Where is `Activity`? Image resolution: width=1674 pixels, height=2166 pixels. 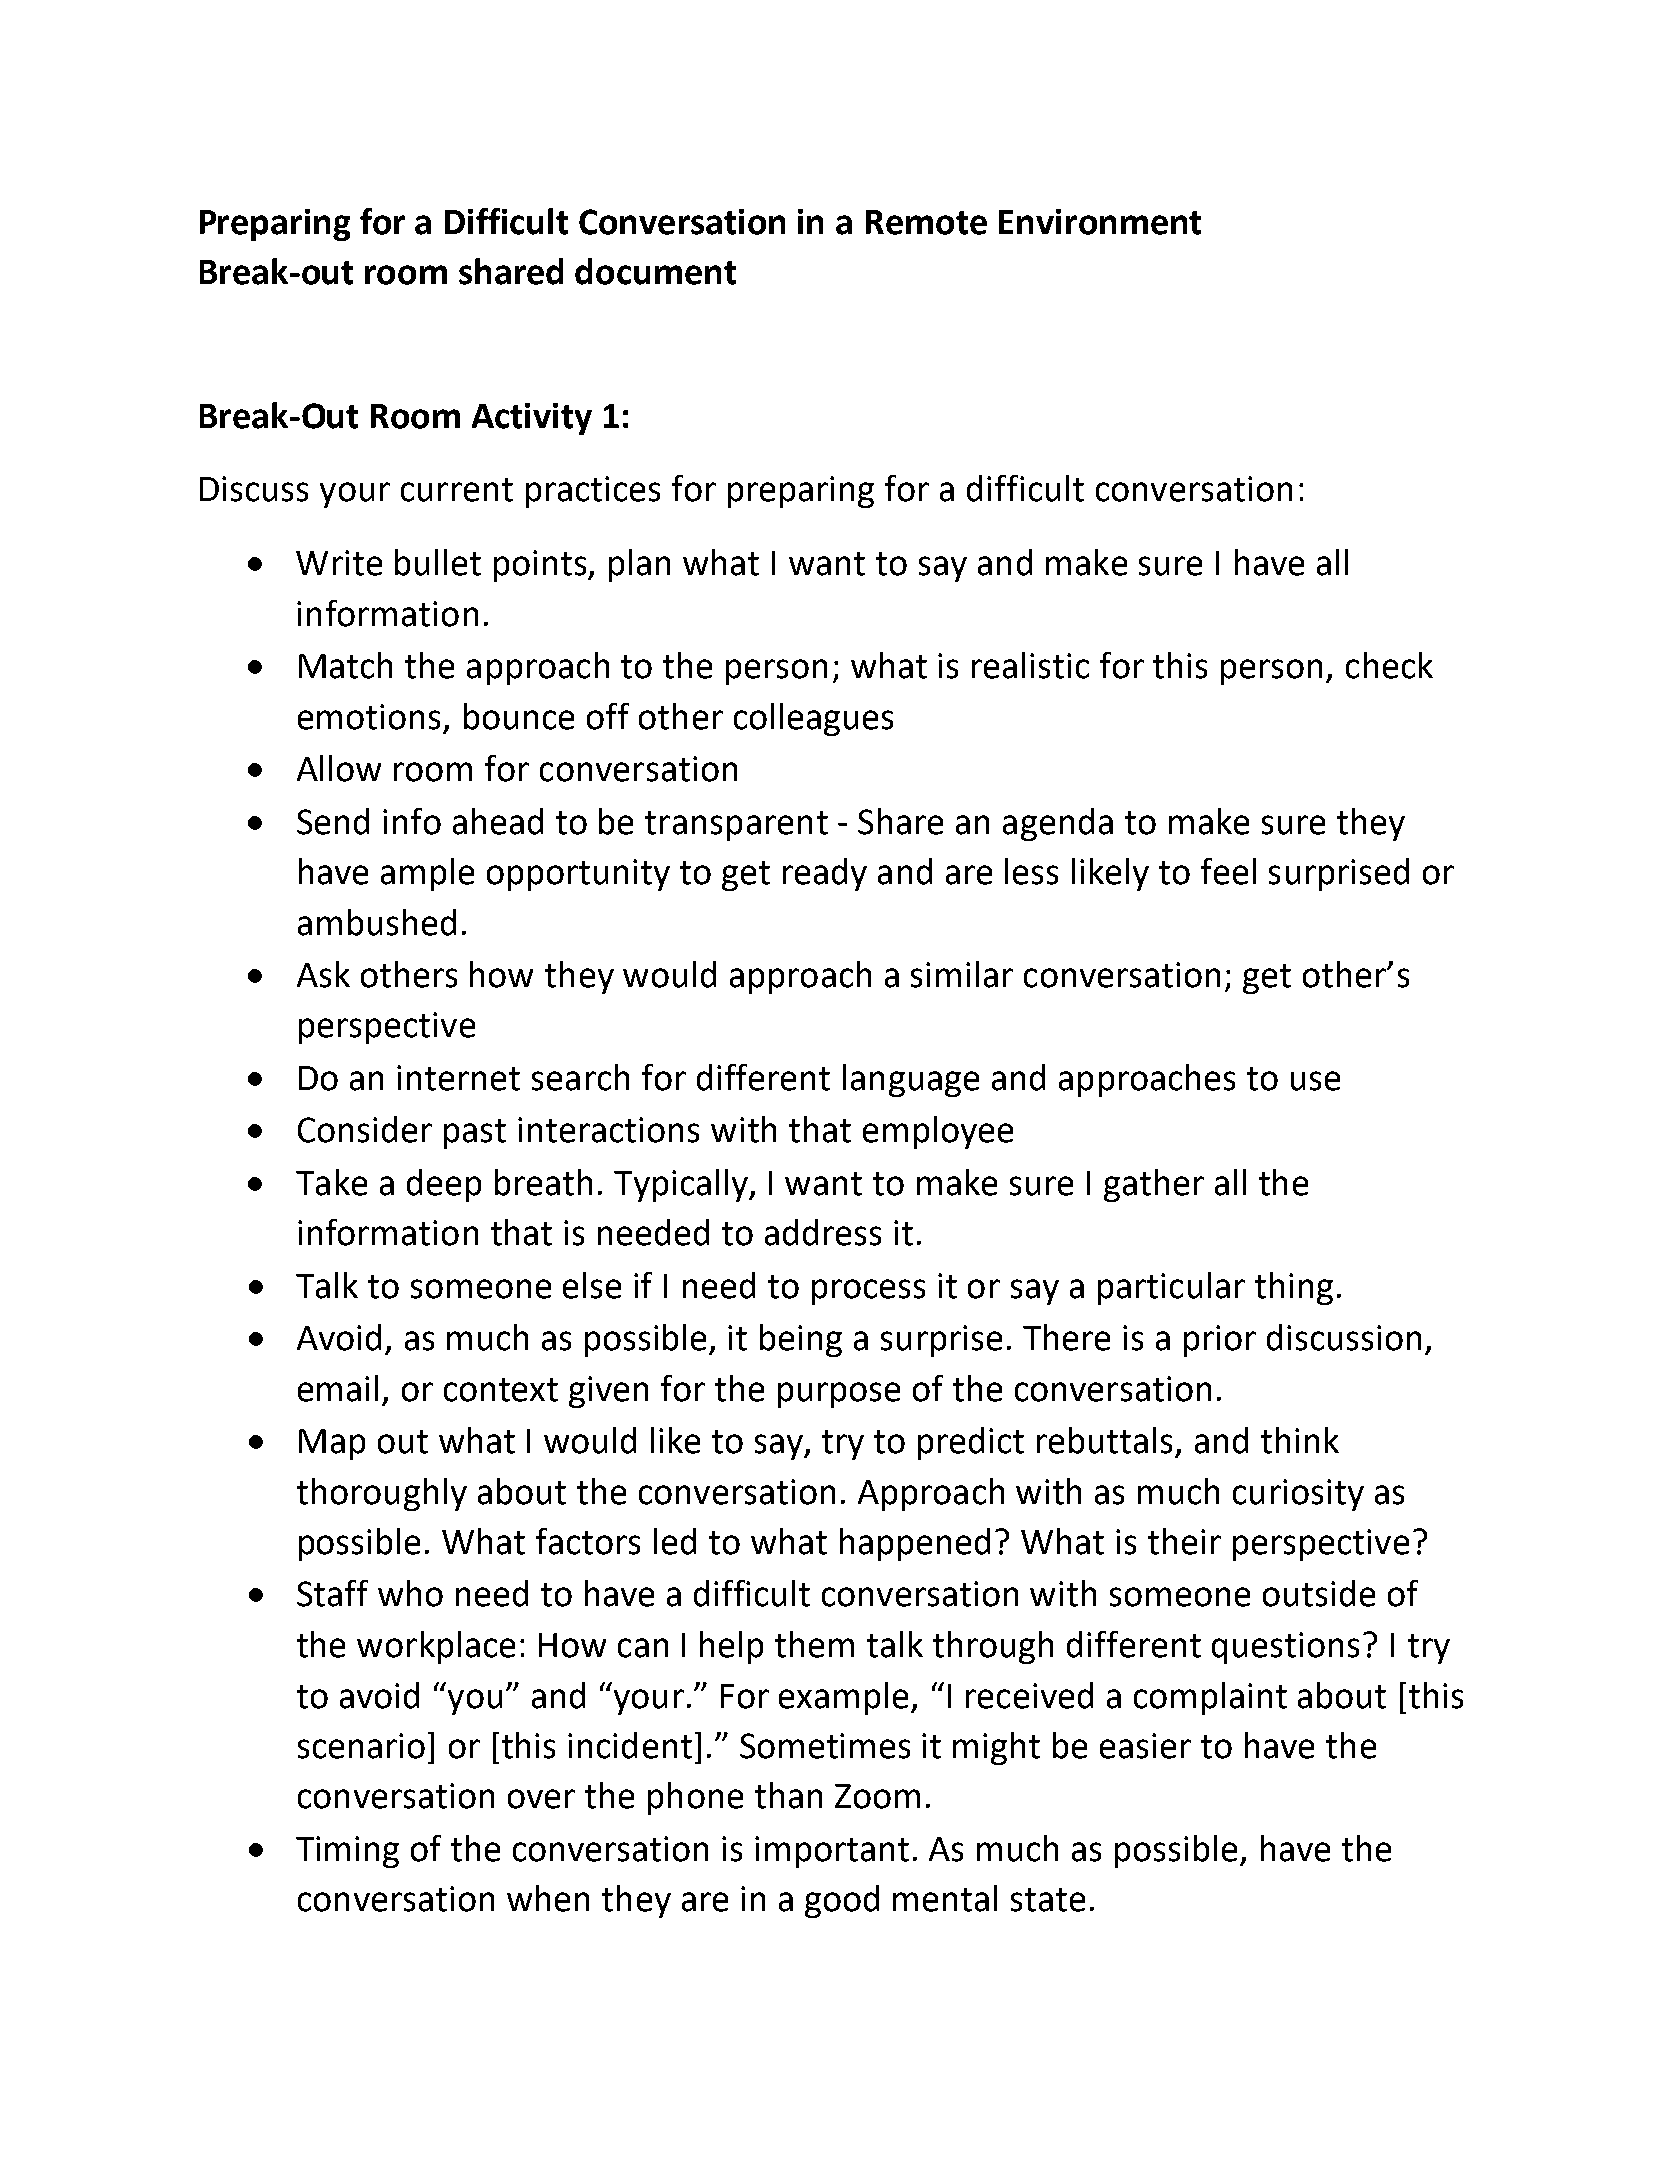
Activity is located at coordinates (532, 419).
